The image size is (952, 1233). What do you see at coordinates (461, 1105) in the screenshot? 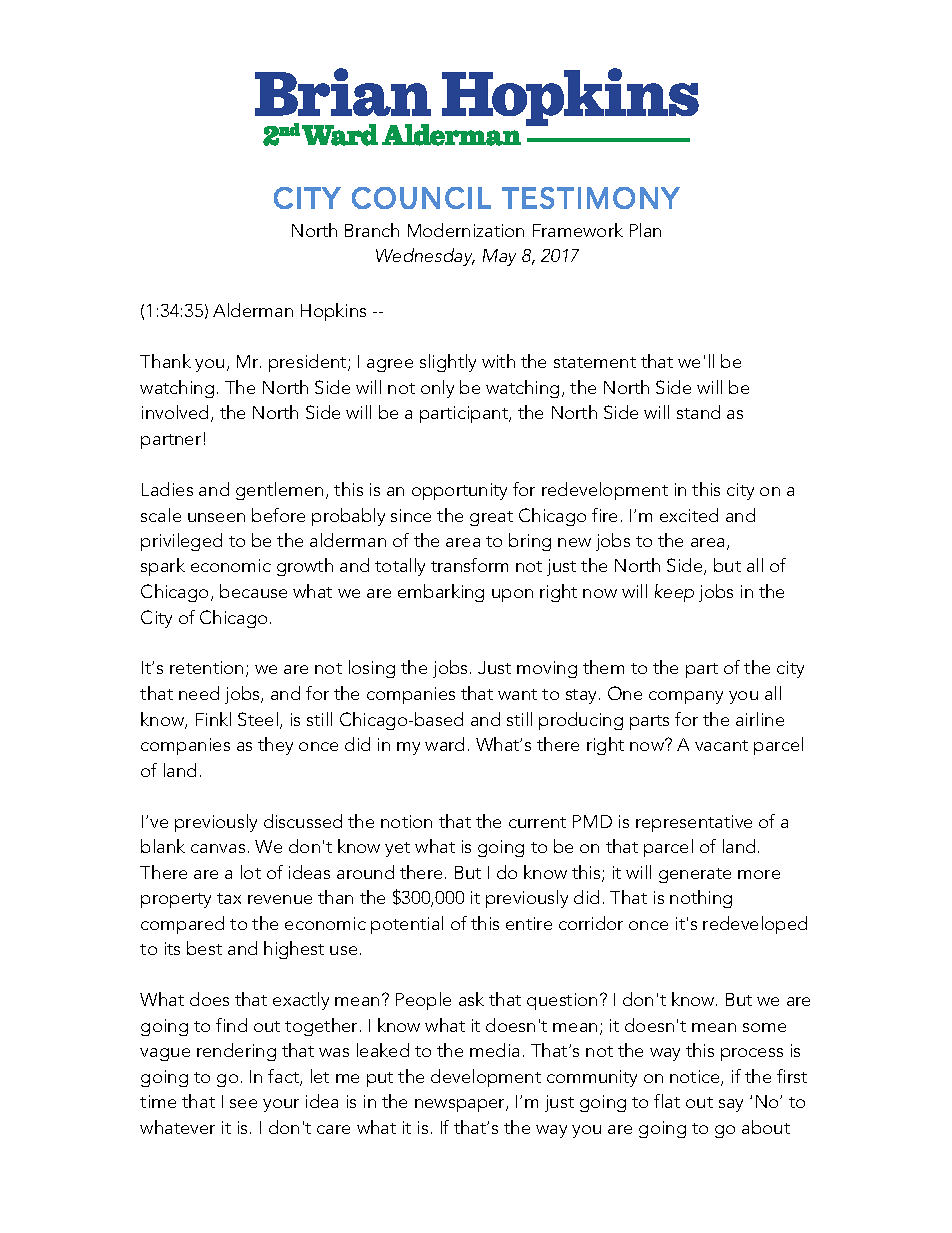
I see `newspaper` at bounding box center [461, 1105].
